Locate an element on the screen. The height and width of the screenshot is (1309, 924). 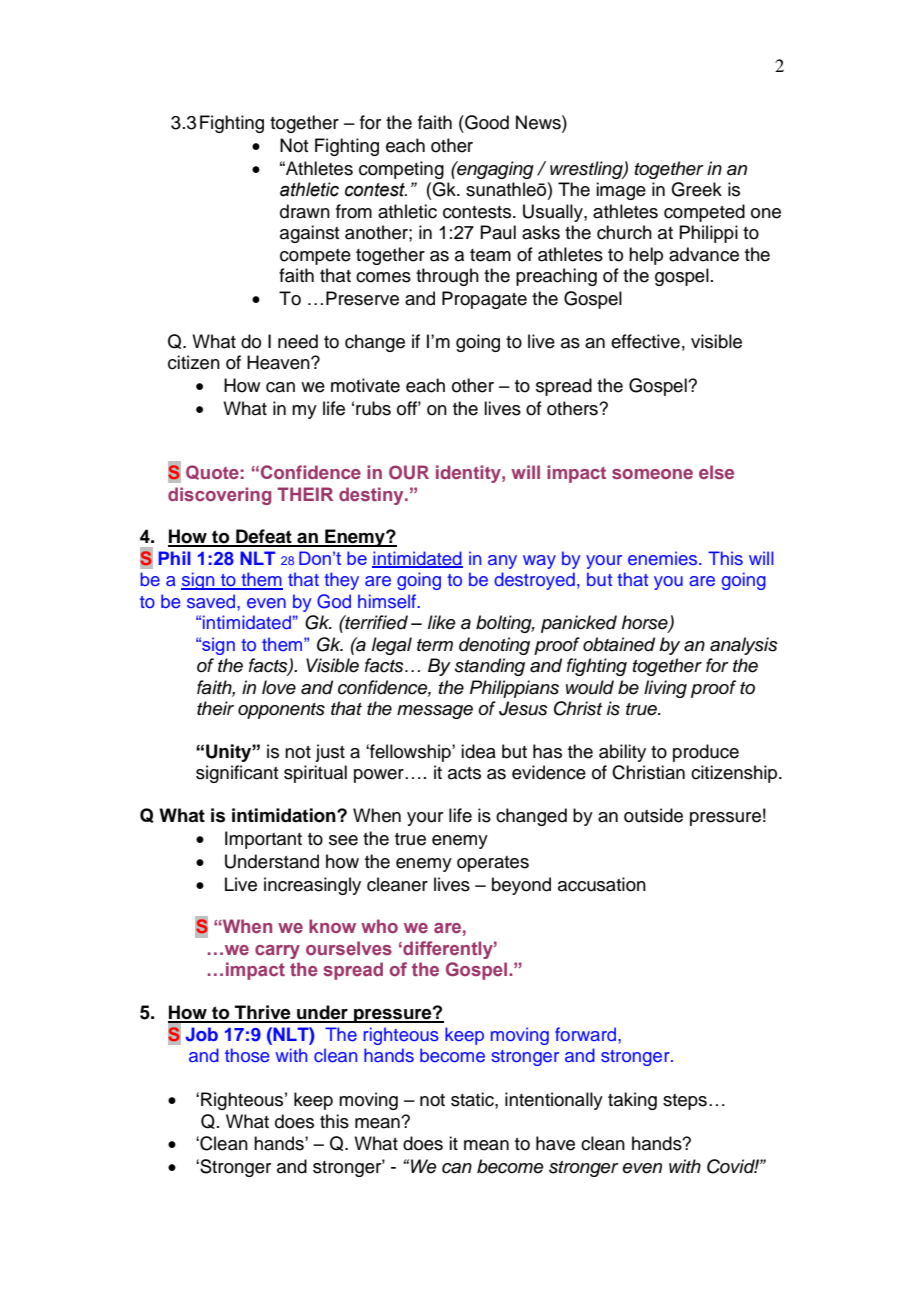
those is located at coordinates (247, 1055).
